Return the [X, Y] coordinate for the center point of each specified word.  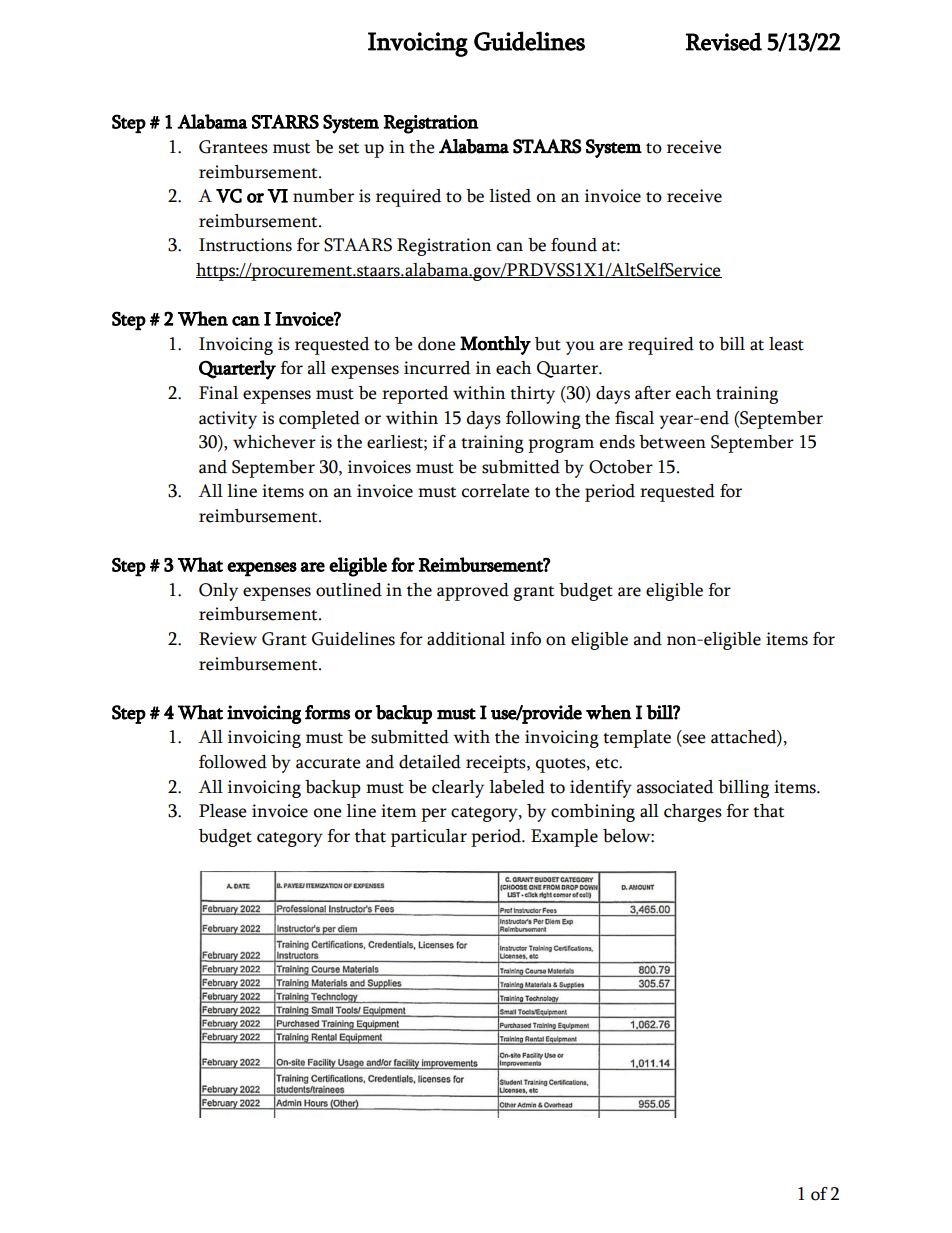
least [786, 344]
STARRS [285, 121]
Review [228, 639]
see [693, 740]
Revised [724, 42]
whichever [274, 442]
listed [510, 196]
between [672, 442]
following [543, 420]
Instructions [245, 245]
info [526, 639]
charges [693, 813]
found [574, 245]
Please [223, 811]
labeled [517, 787]
